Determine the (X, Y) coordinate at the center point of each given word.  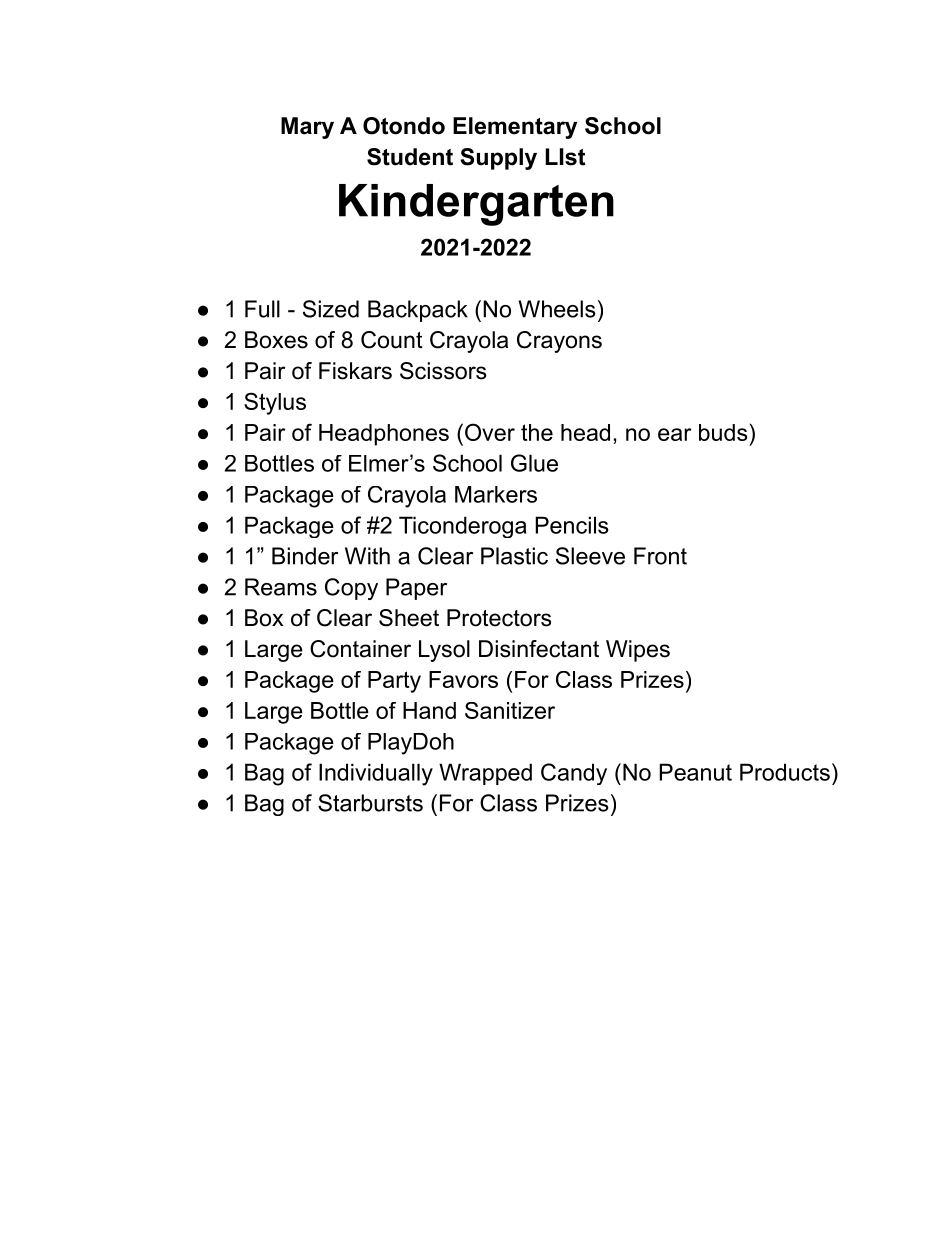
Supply (498, 159)
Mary (307, 128)
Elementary (515, 128)
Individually (376, 774)
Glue (534, 463)
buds (723, 432)
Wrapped (485, 774)
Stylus (275, 403)
